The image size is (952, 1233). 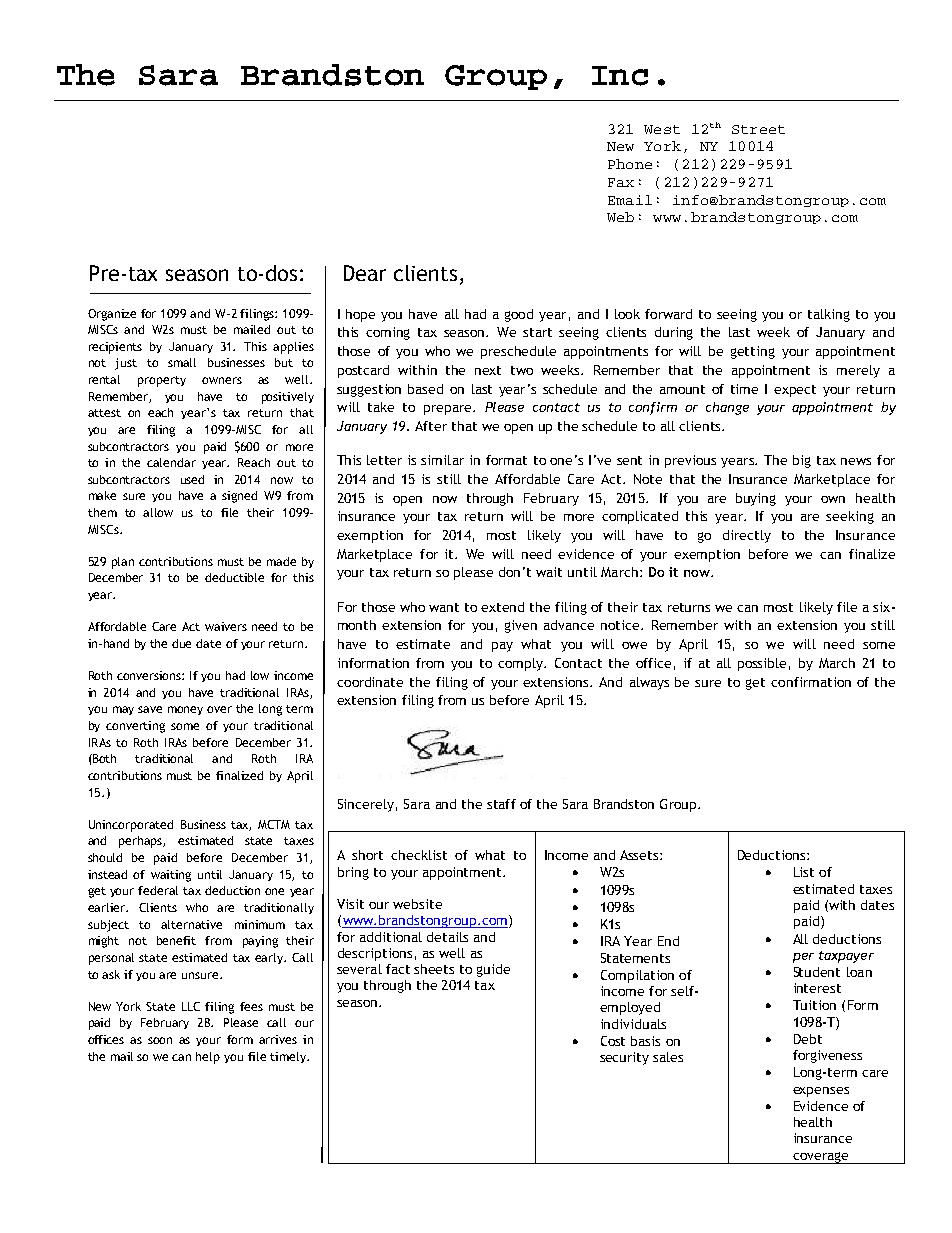 What do you see at coordinates (808, 1039) in the screenshot?
I see `Debt` at bounding box center [808, 1039].
